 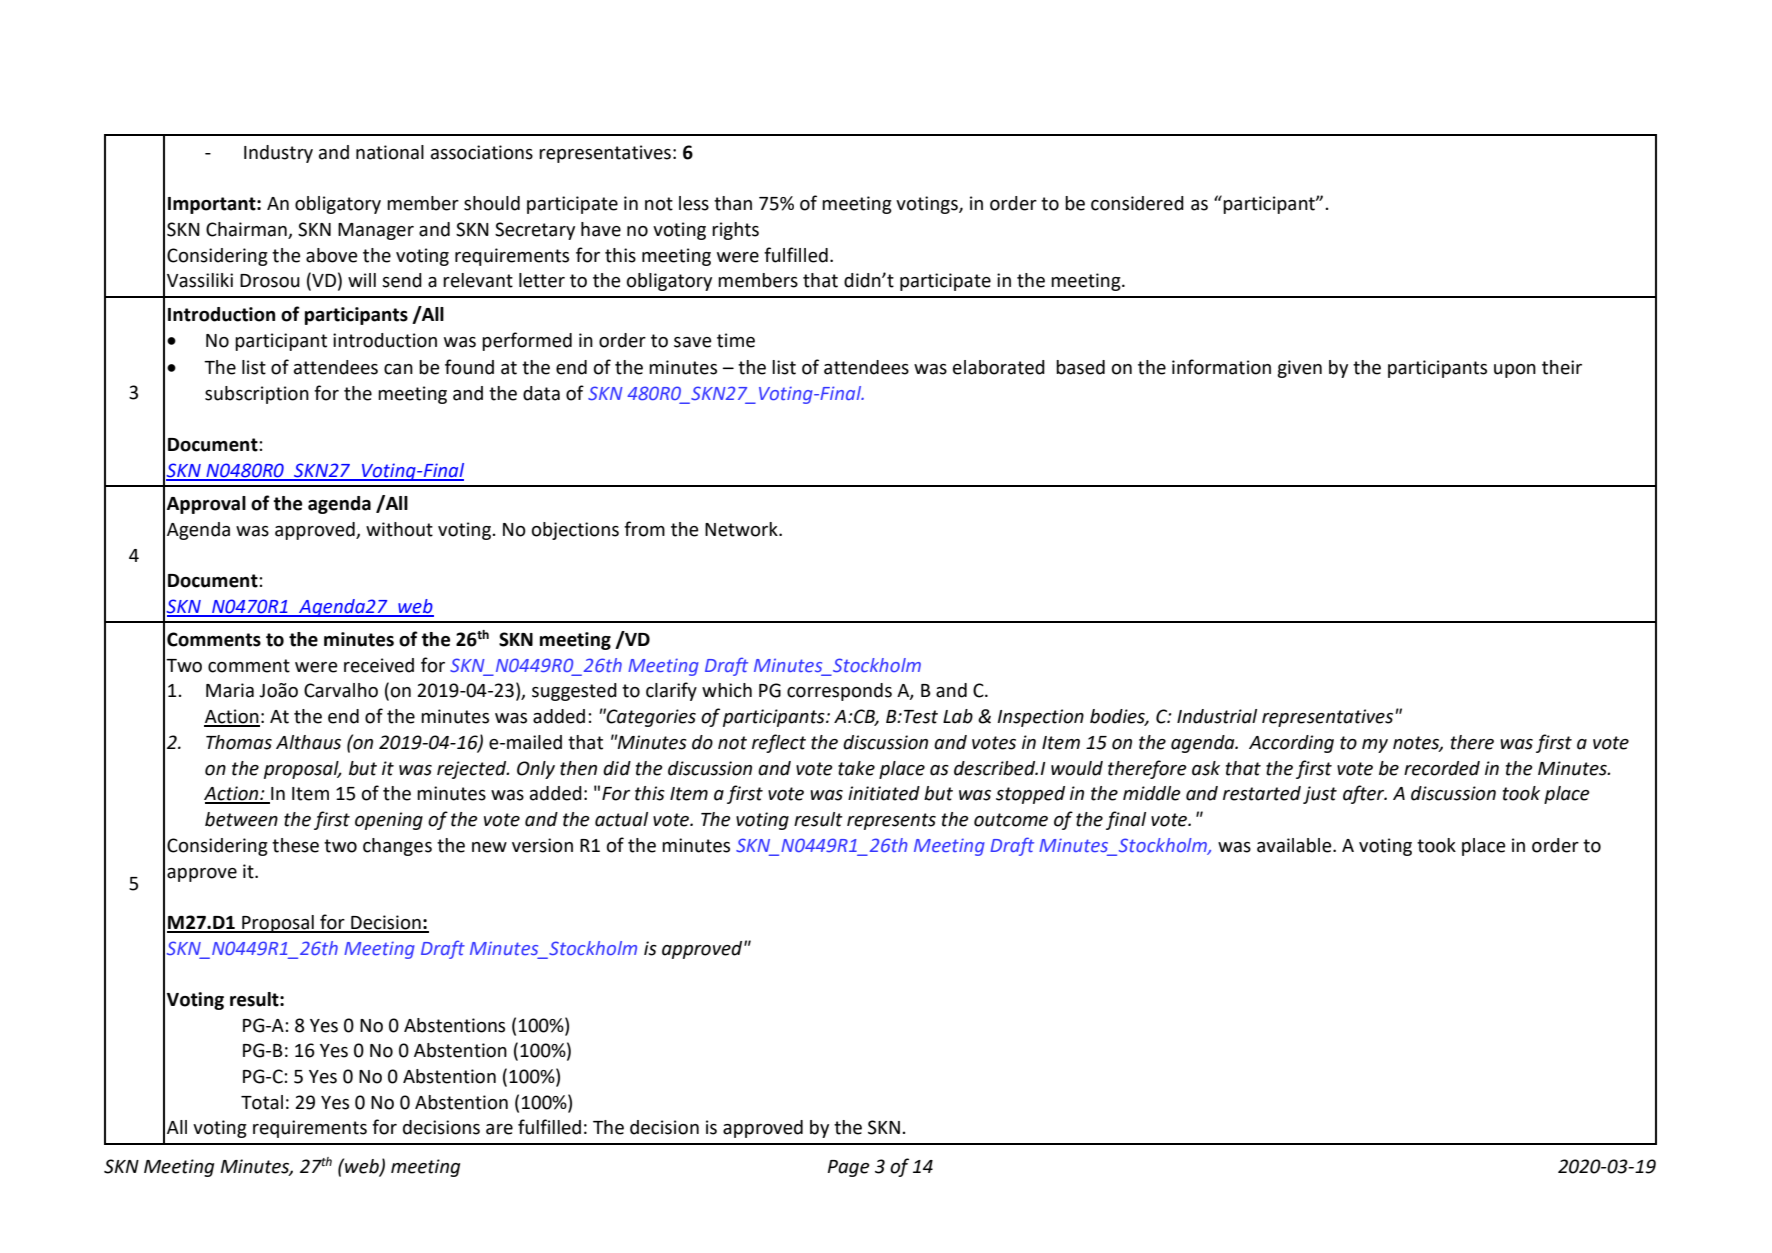 I want to click on received, so click(x=379, y=665).
